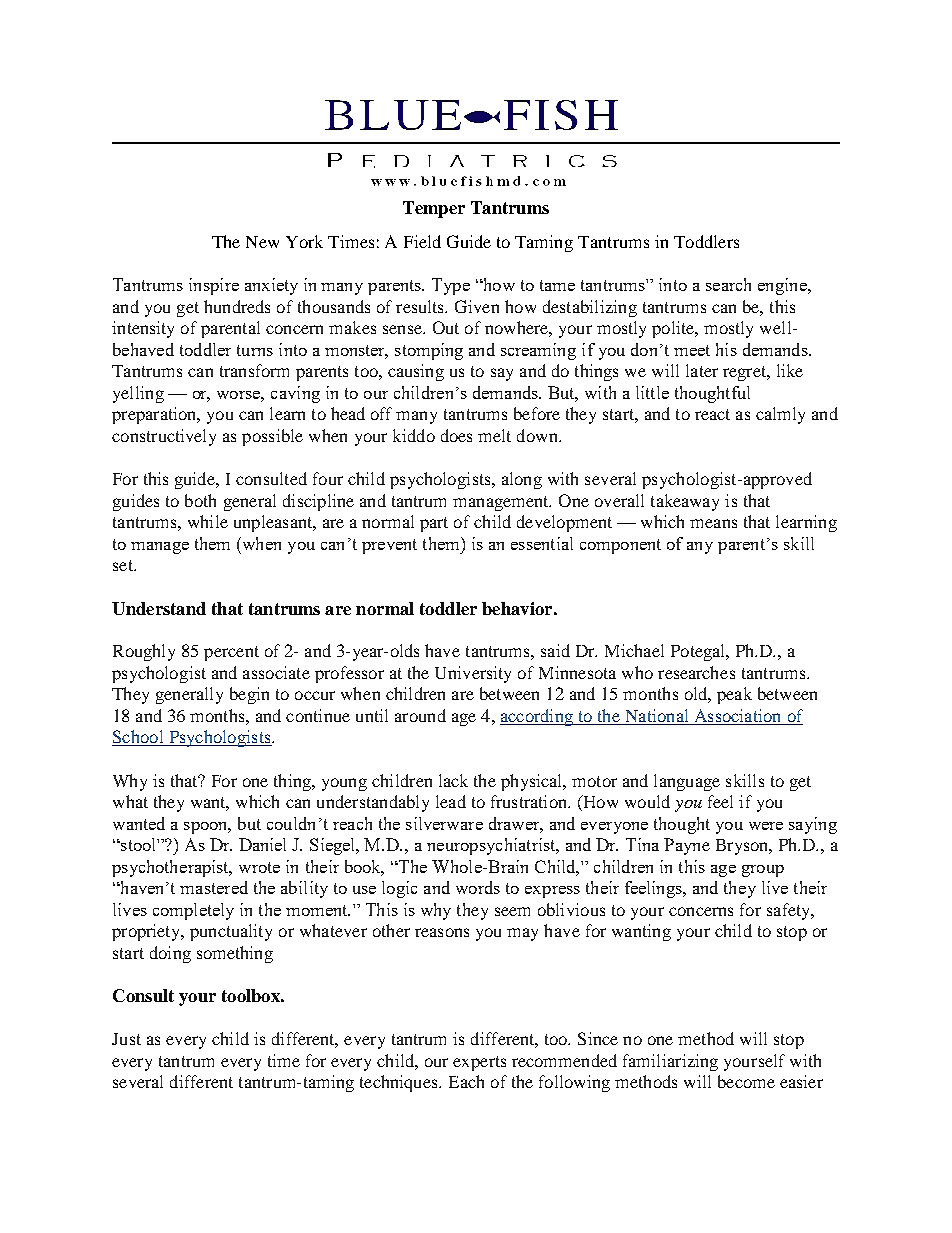 The image size is (952, 1233). What do you see at coordinates (783, 286) in the page?
I see `engine` at bounding box center [783, 286].
